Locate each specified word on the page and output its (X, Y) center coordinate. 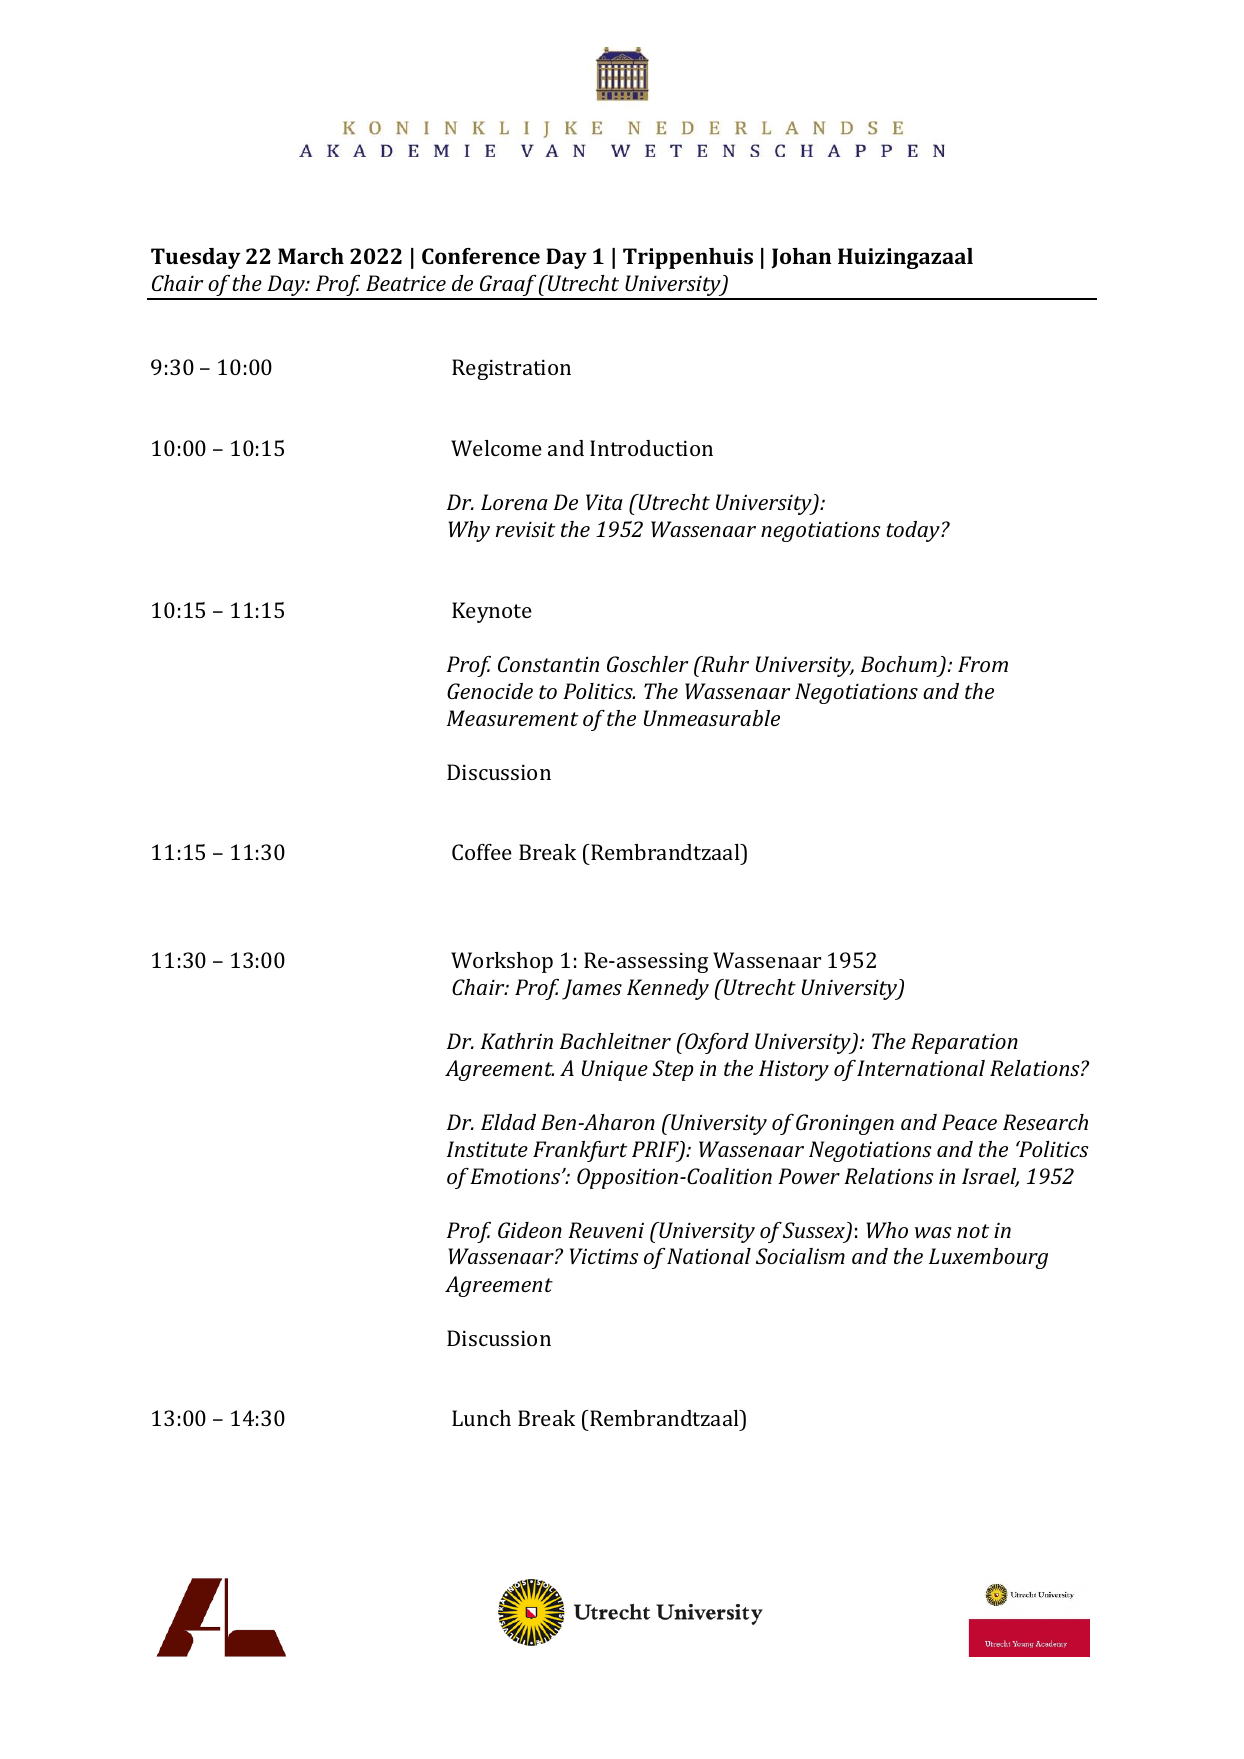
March (311, 256)
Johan (801, 258)
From (983, 664)
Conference (481, 256)
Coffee (482, 852)
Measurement (512, 718)
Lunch (481, 1418)
